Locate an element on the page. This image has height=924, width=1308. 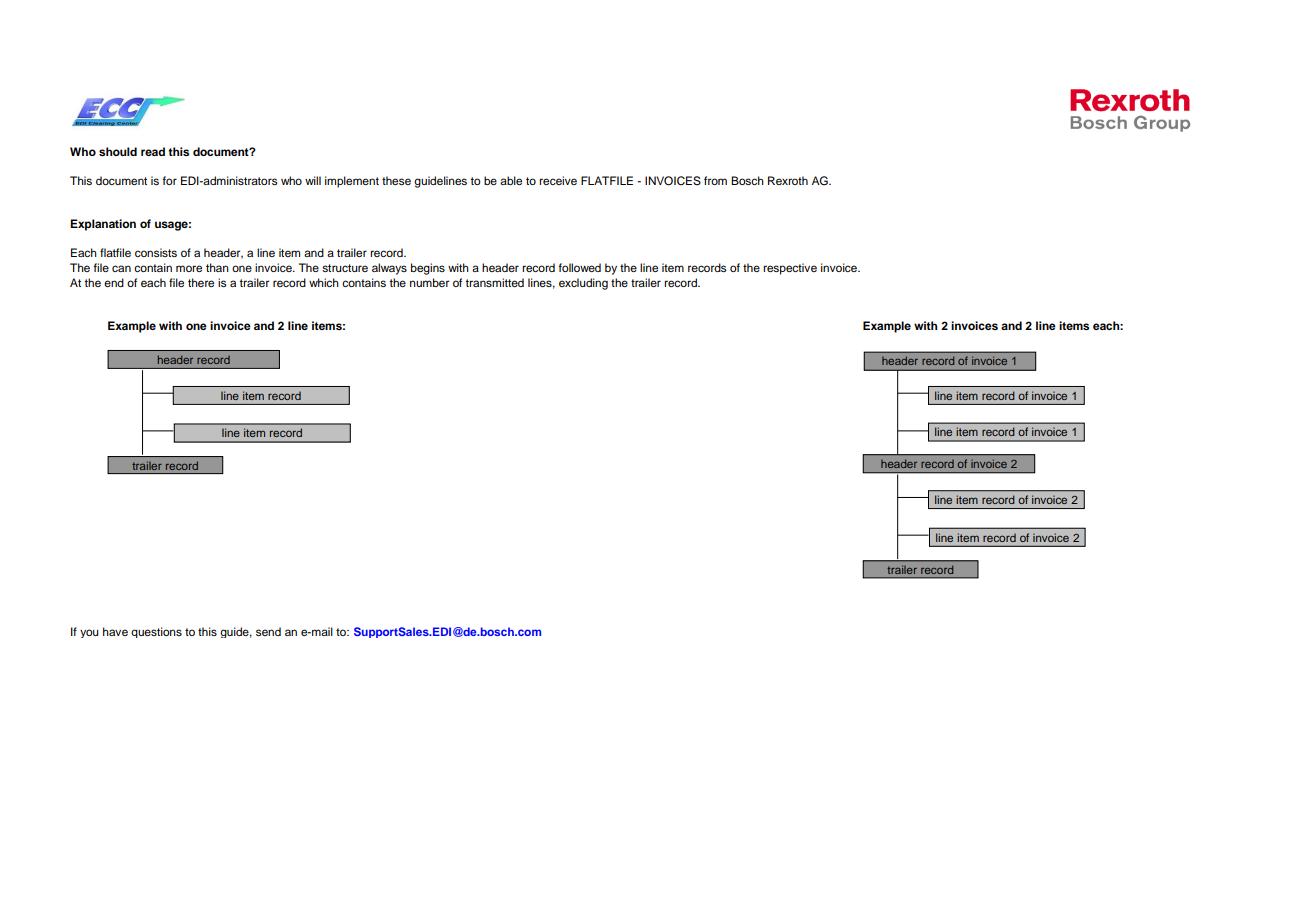
excluding is located at coordinates (583, 284).
